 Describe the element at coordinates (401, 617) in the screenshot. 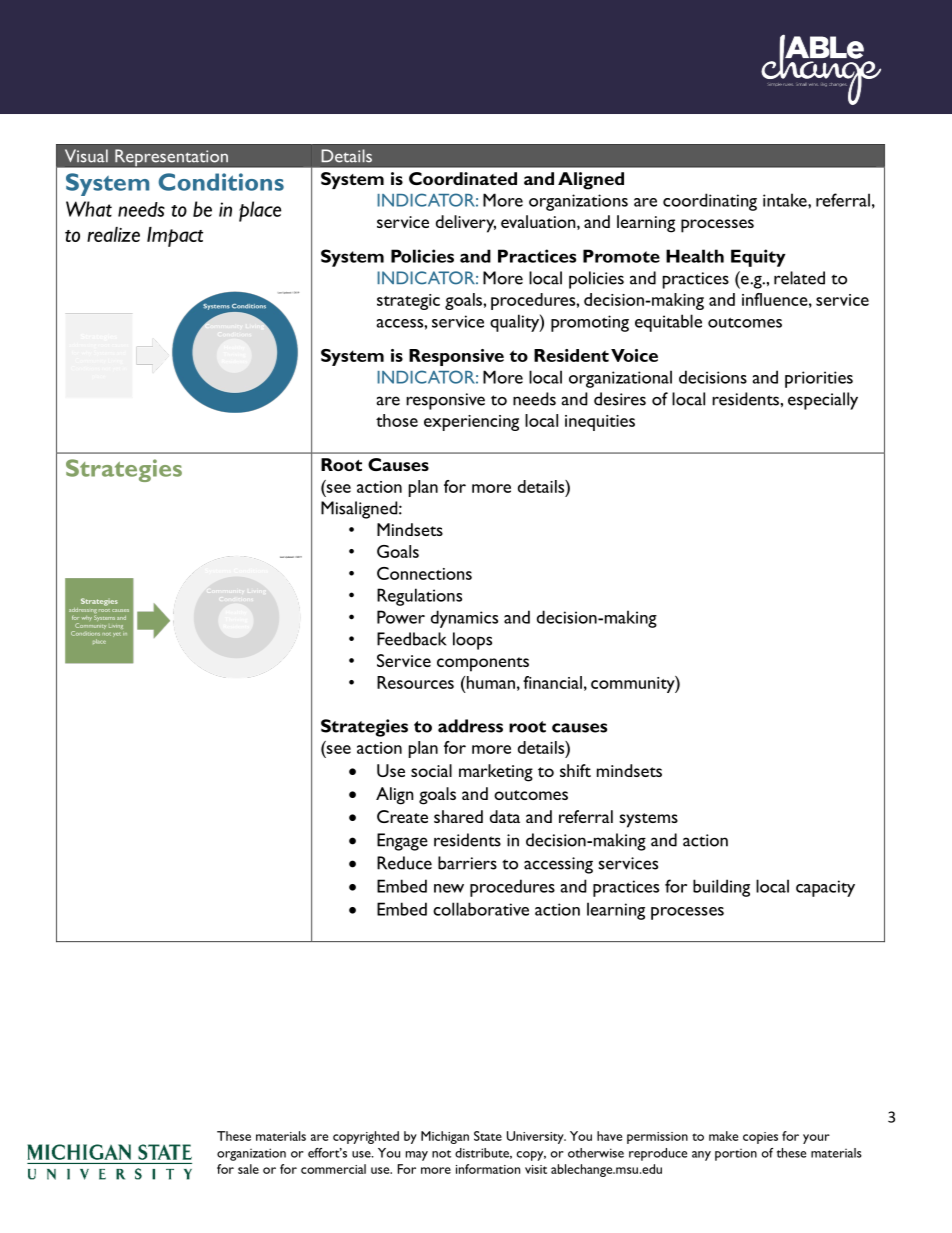

I see `Power` at that location.
